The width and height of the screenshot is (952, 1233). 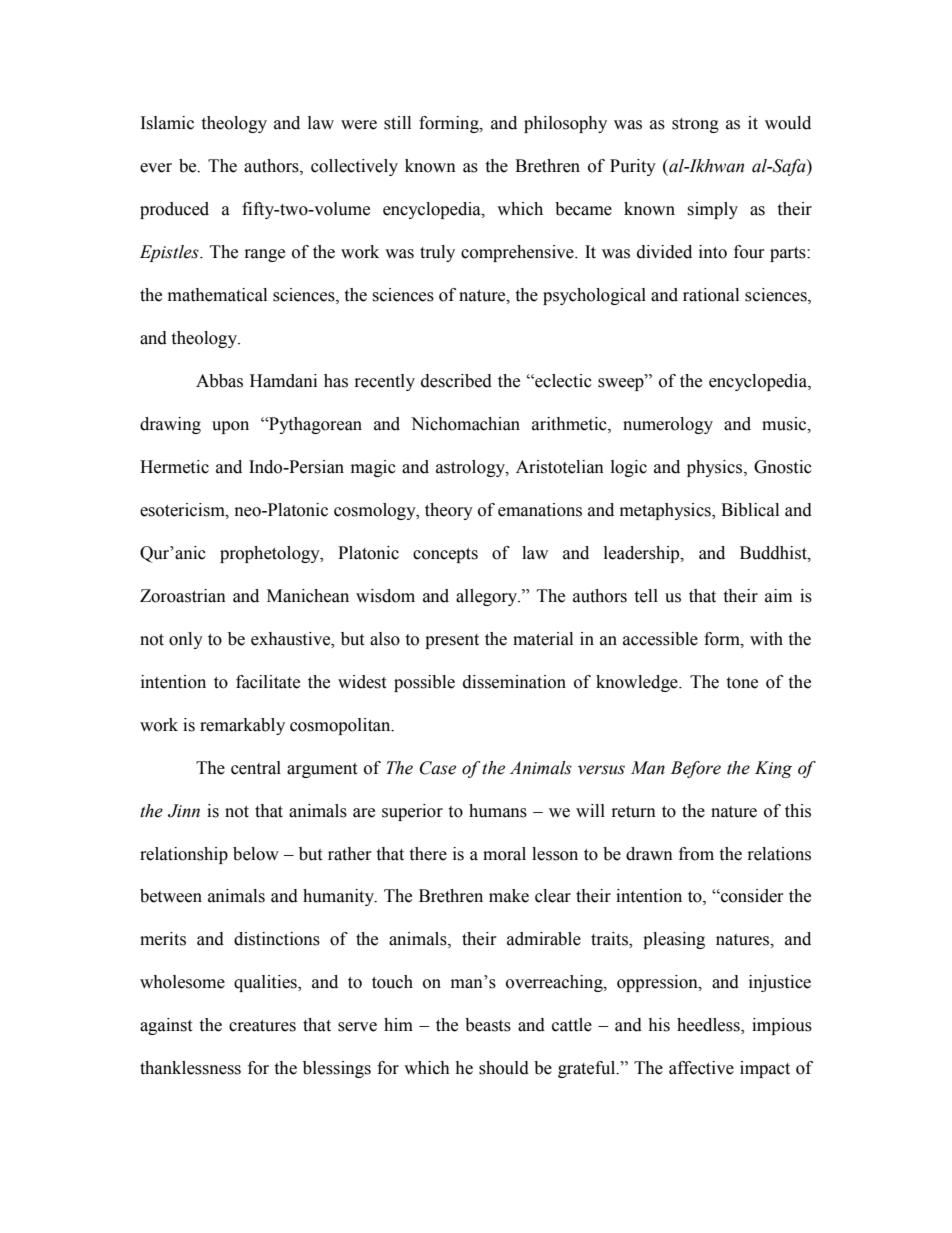 What do you see at coordinates (695, 125) in the screenshot?
I see `strong` at bounding box center [695, 125].
